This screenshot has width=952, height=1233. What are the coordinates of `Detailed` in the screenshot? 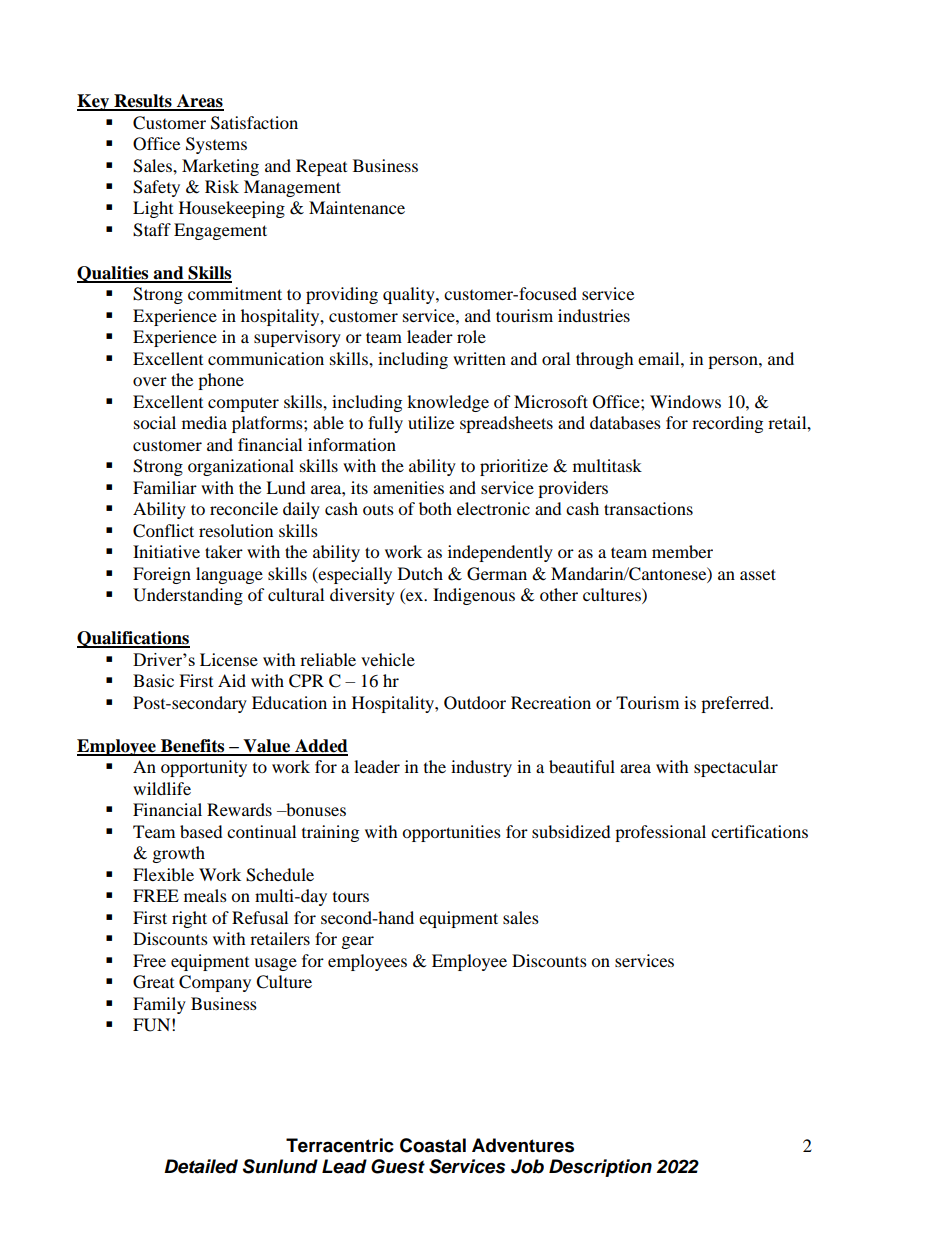 It's located at (201, 1166).
